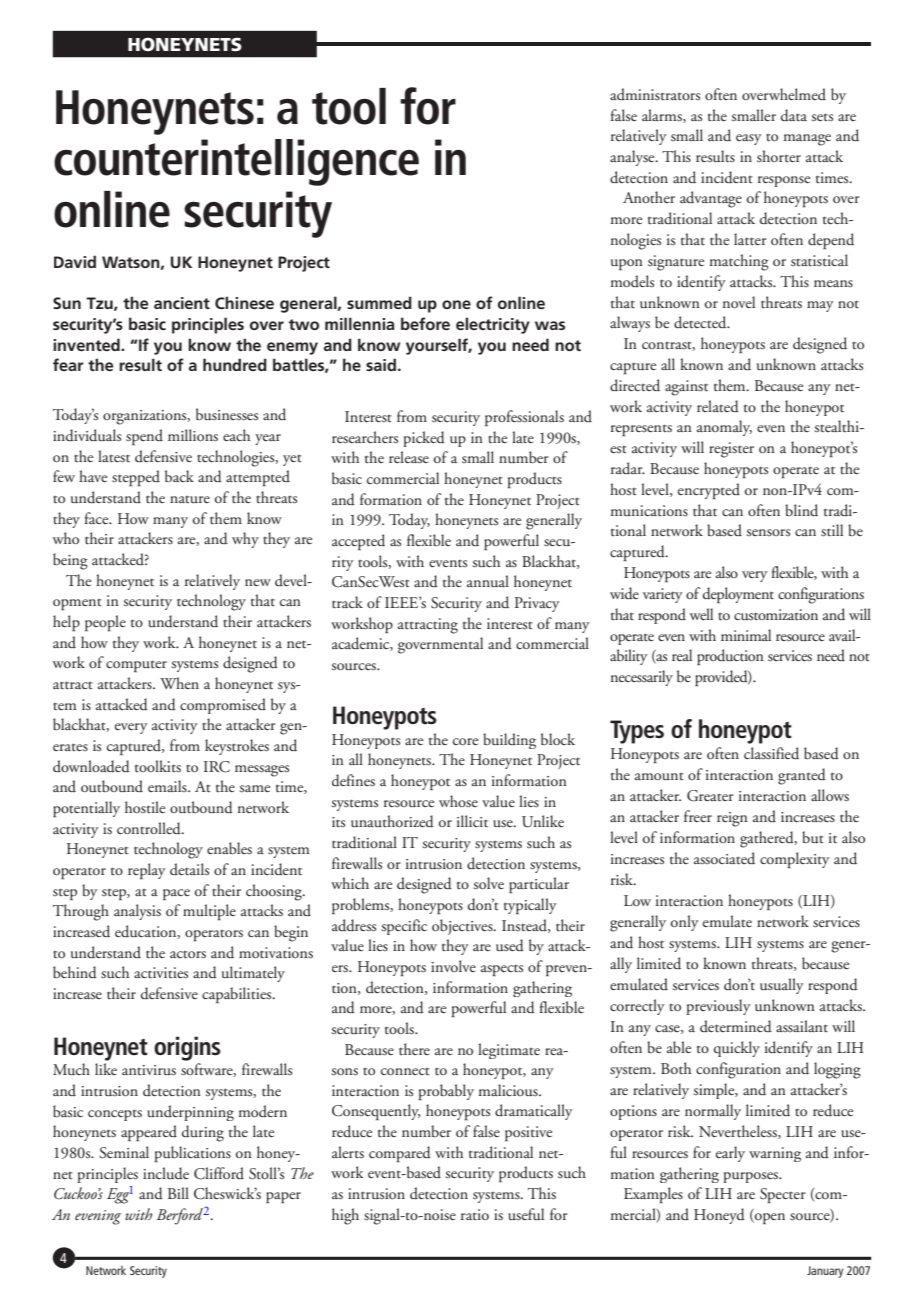 The width and height of the screenshot is (924, 1308). What do you see at coordinates (488, 883) in the screenshot?
I see `solve` at bounding box center [488, 883].
